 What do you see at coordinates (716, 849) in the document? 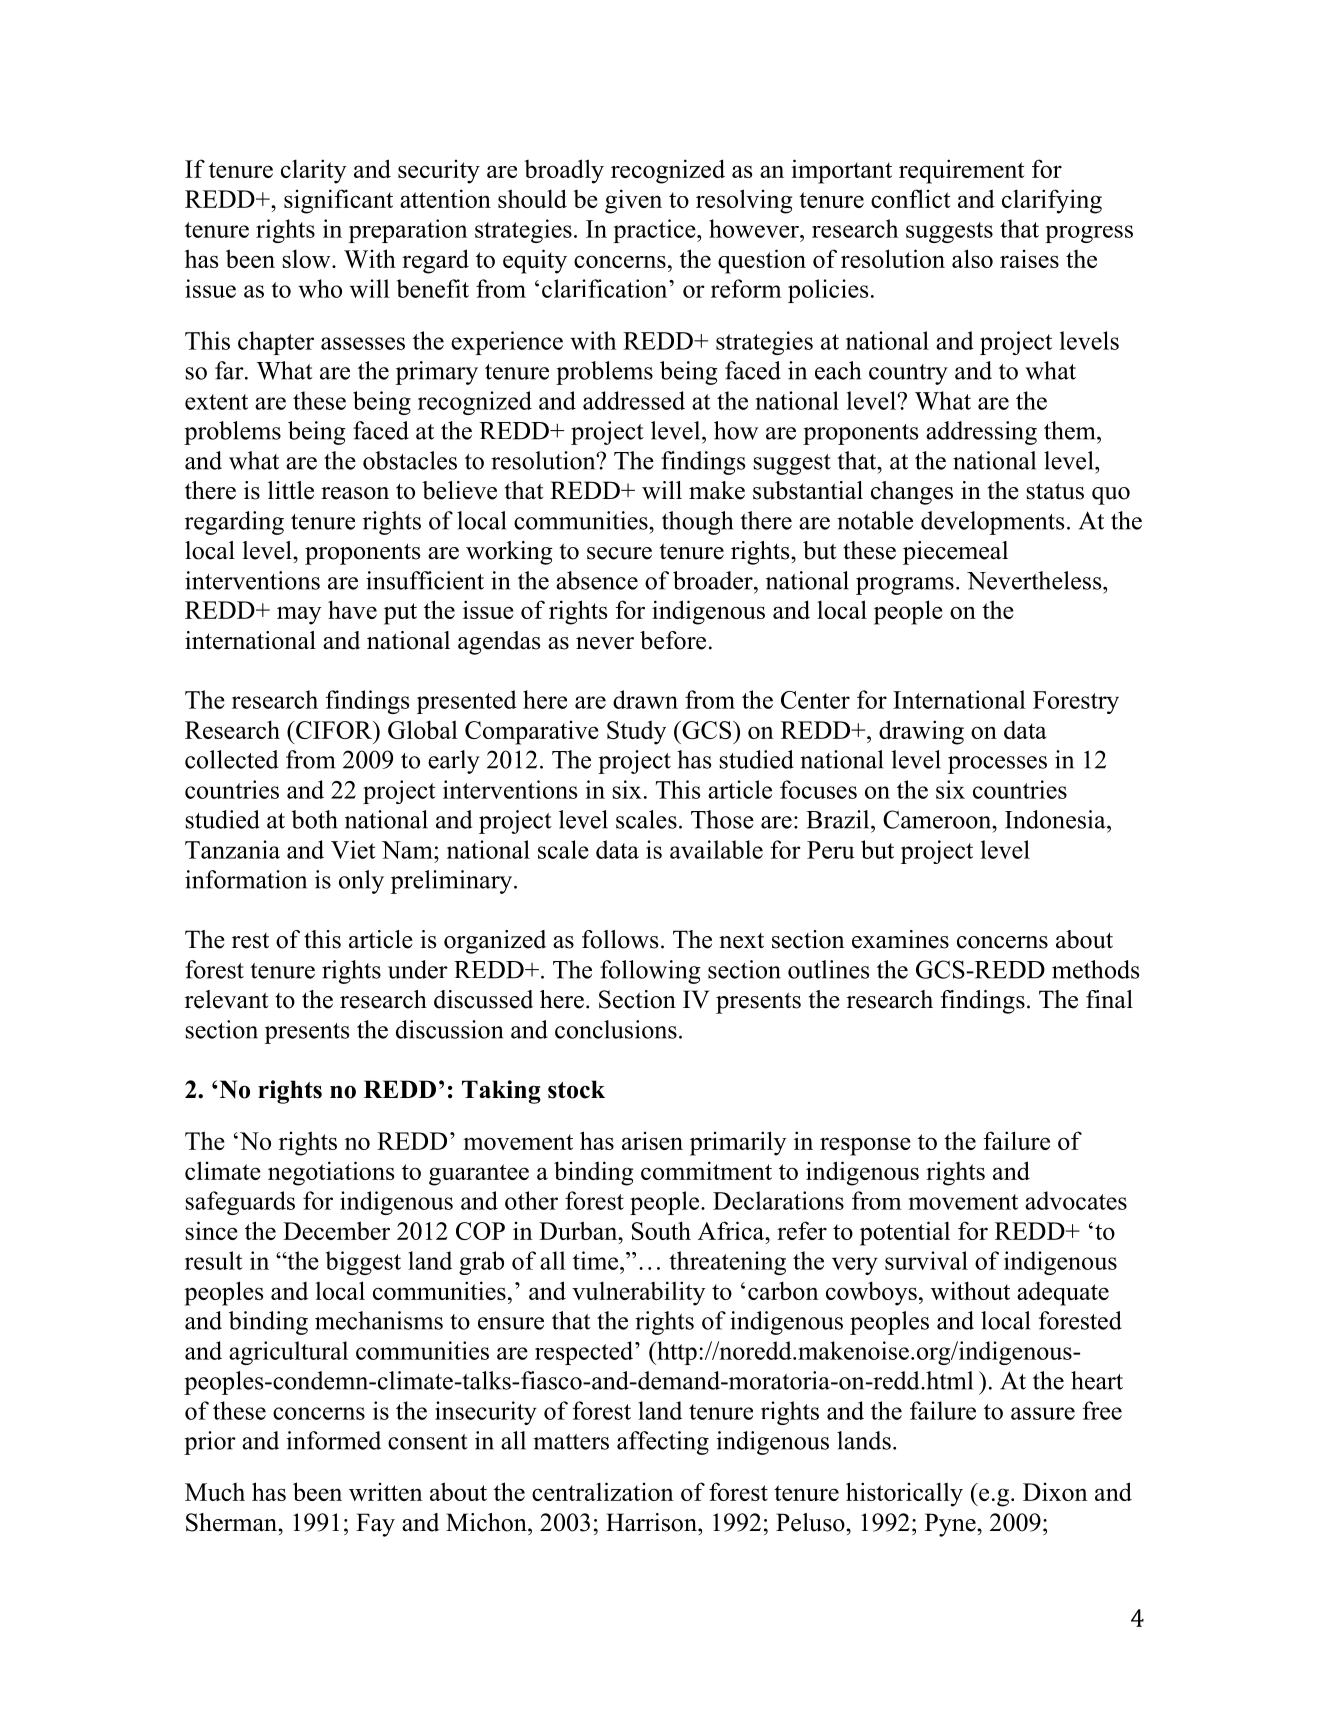
I see `available` at bounding box center [716, 849].
